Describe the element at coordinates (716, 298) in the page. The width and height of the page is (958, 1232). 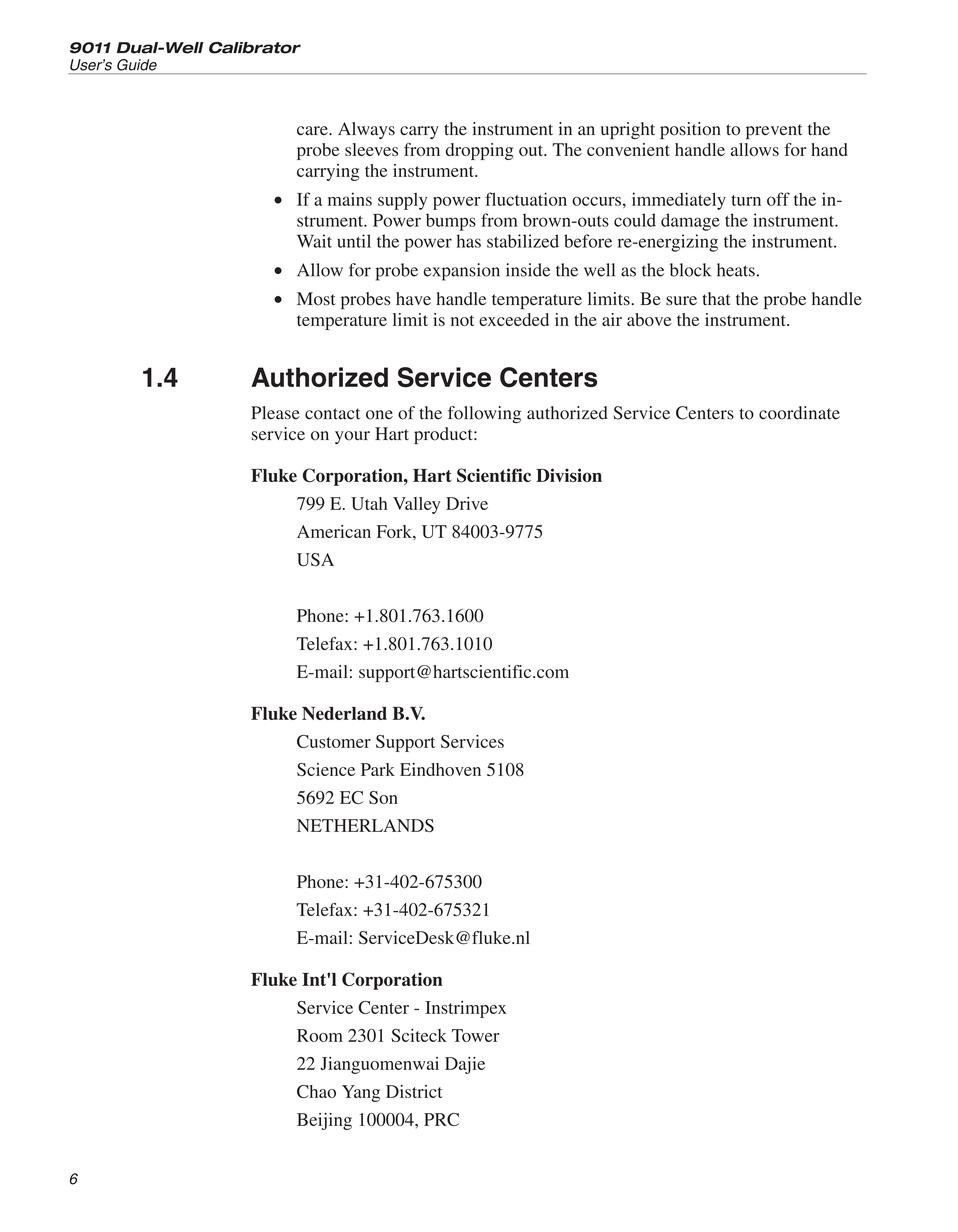
I see `that` at that location.
